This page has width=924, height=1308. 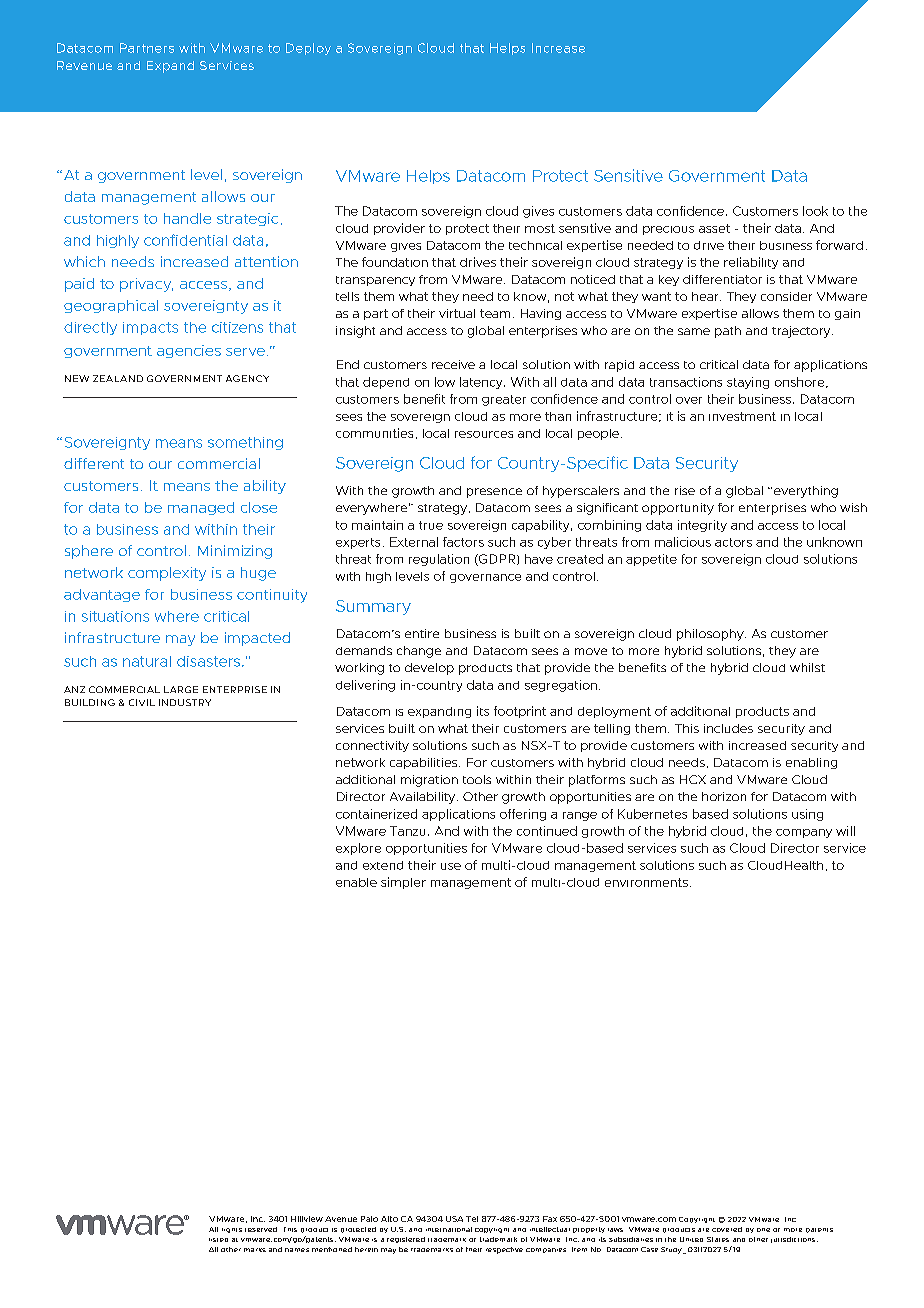 What do you see at coordinates (807, 667) in the page?
I see `whilst` at bounding box center [807, 667].
